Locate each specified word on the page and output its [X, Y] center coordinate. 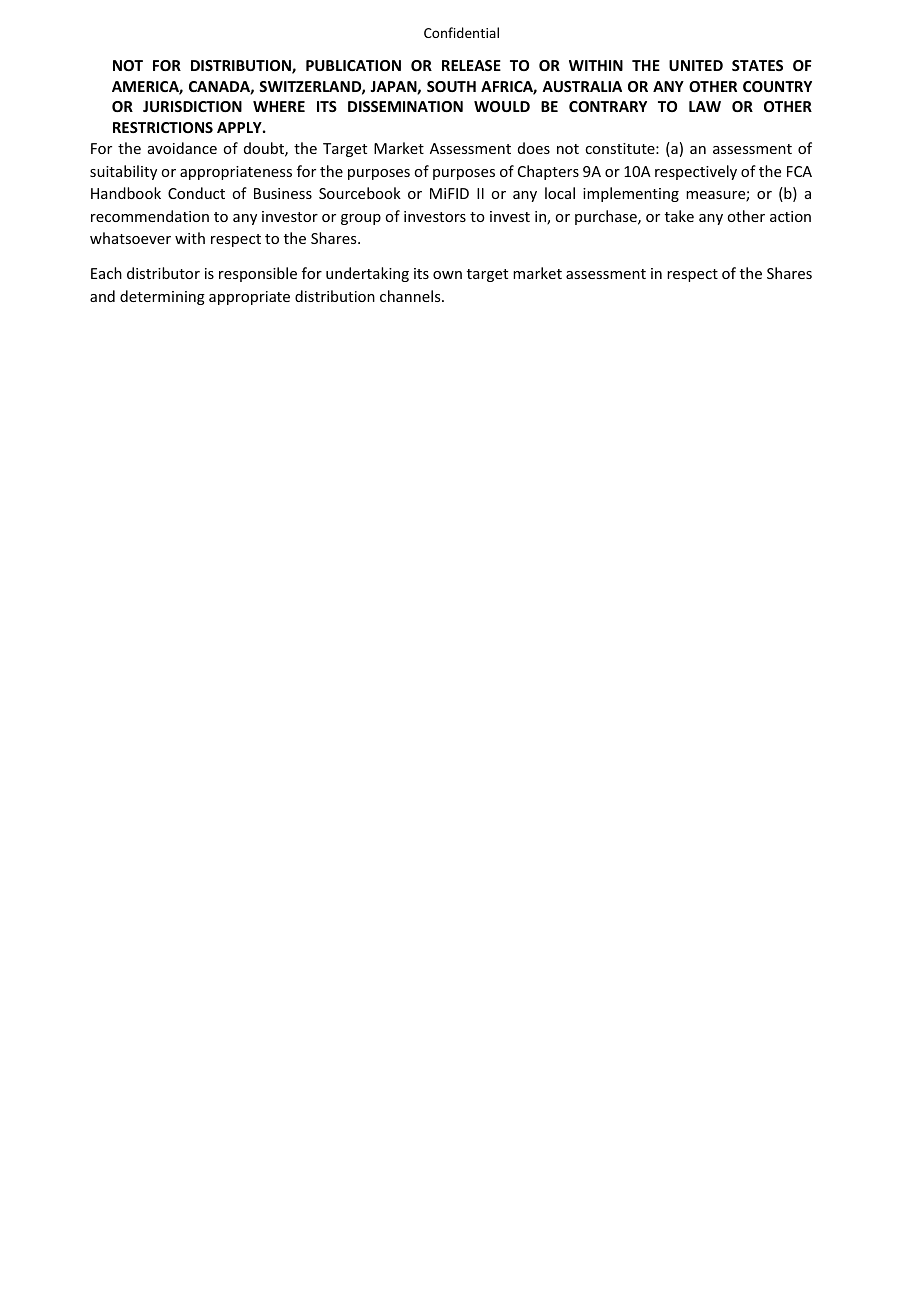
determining [162, 297]
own [447, 275]
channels [411, 296]
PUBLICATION [353, 65]
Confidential [461, 32]
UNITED [696, 65]
